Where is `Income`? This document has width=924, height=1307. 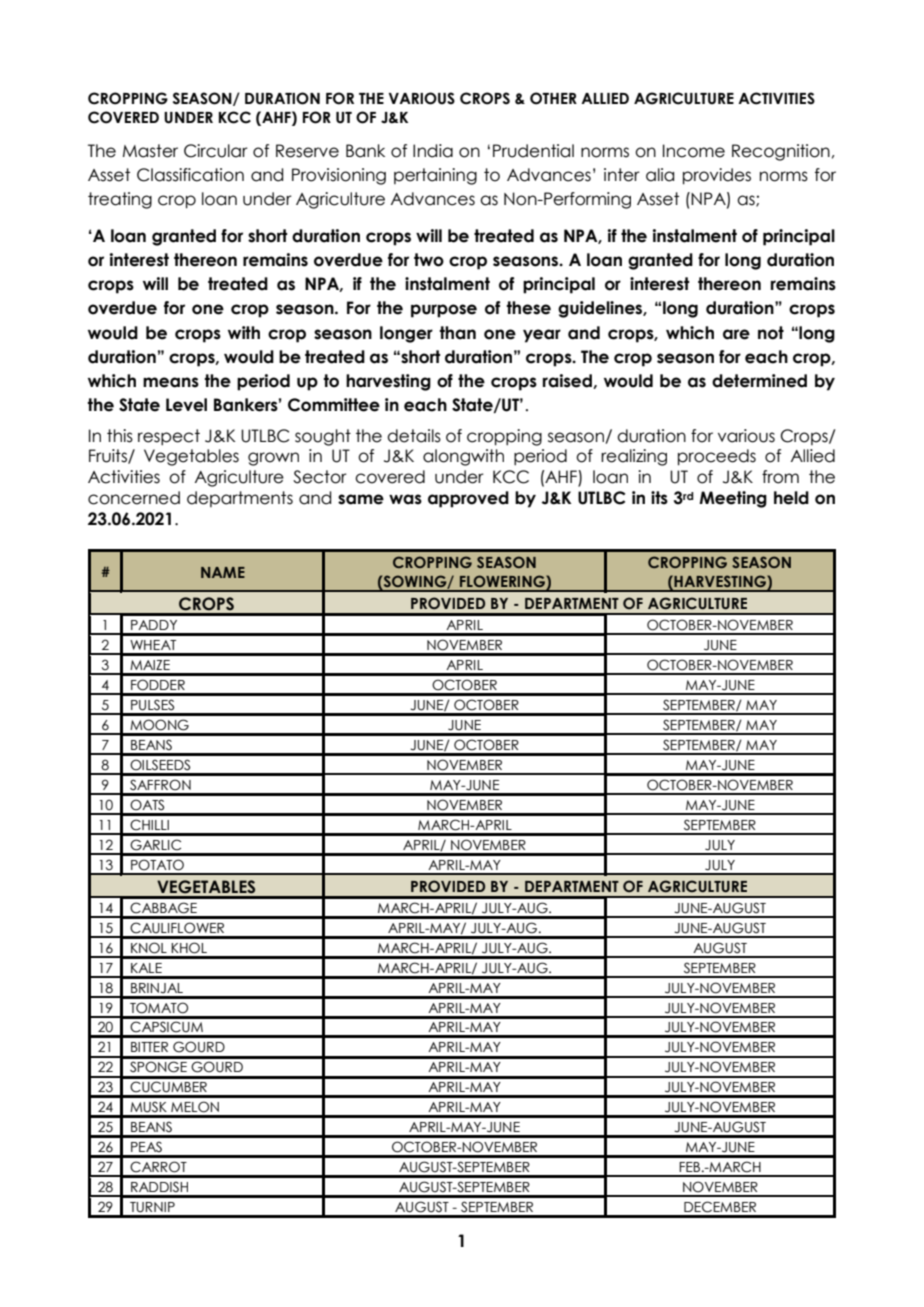 Income is located at coordinates (694, 151).
